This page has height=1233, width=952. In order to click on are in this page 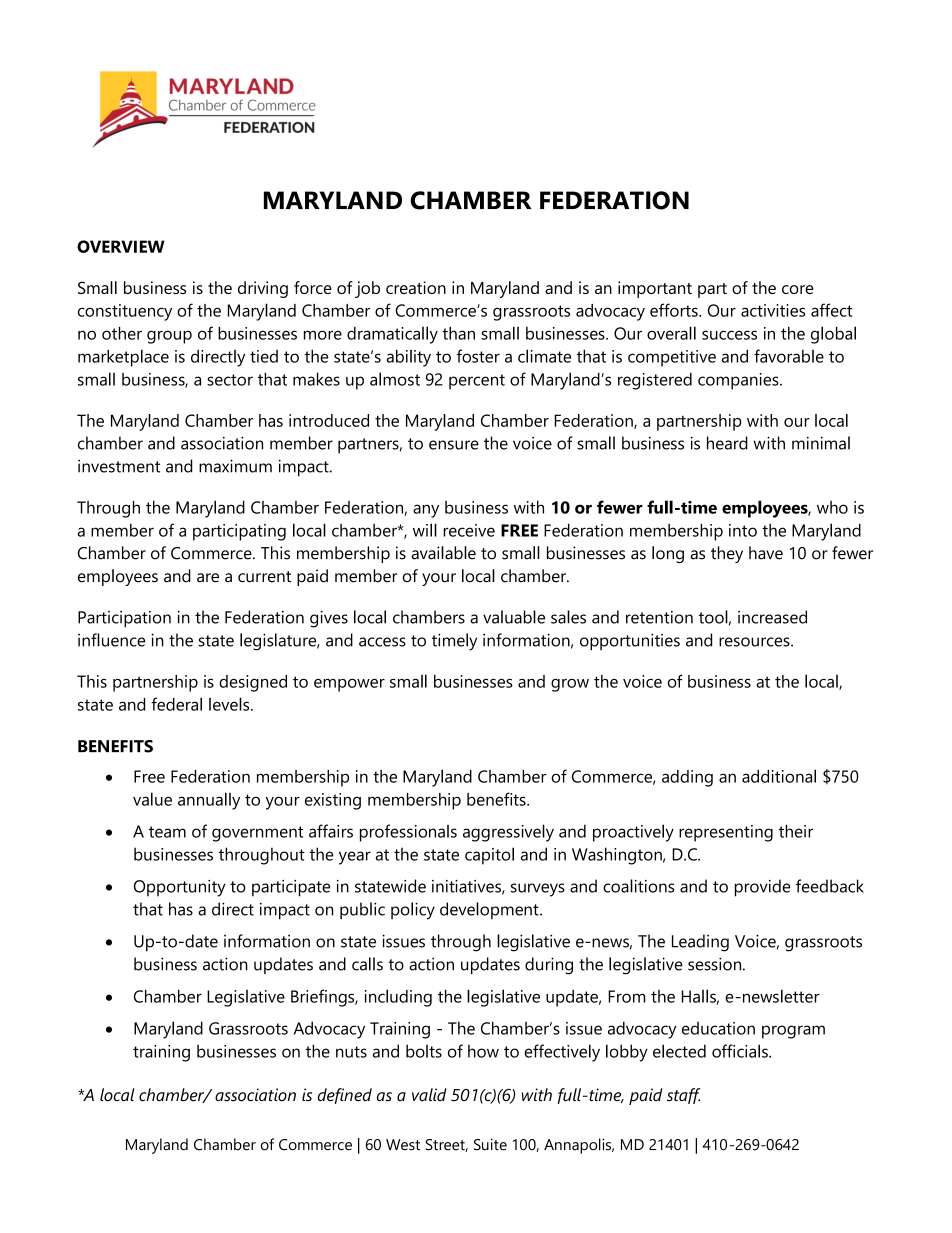, I will do `click(208, 578)`.
